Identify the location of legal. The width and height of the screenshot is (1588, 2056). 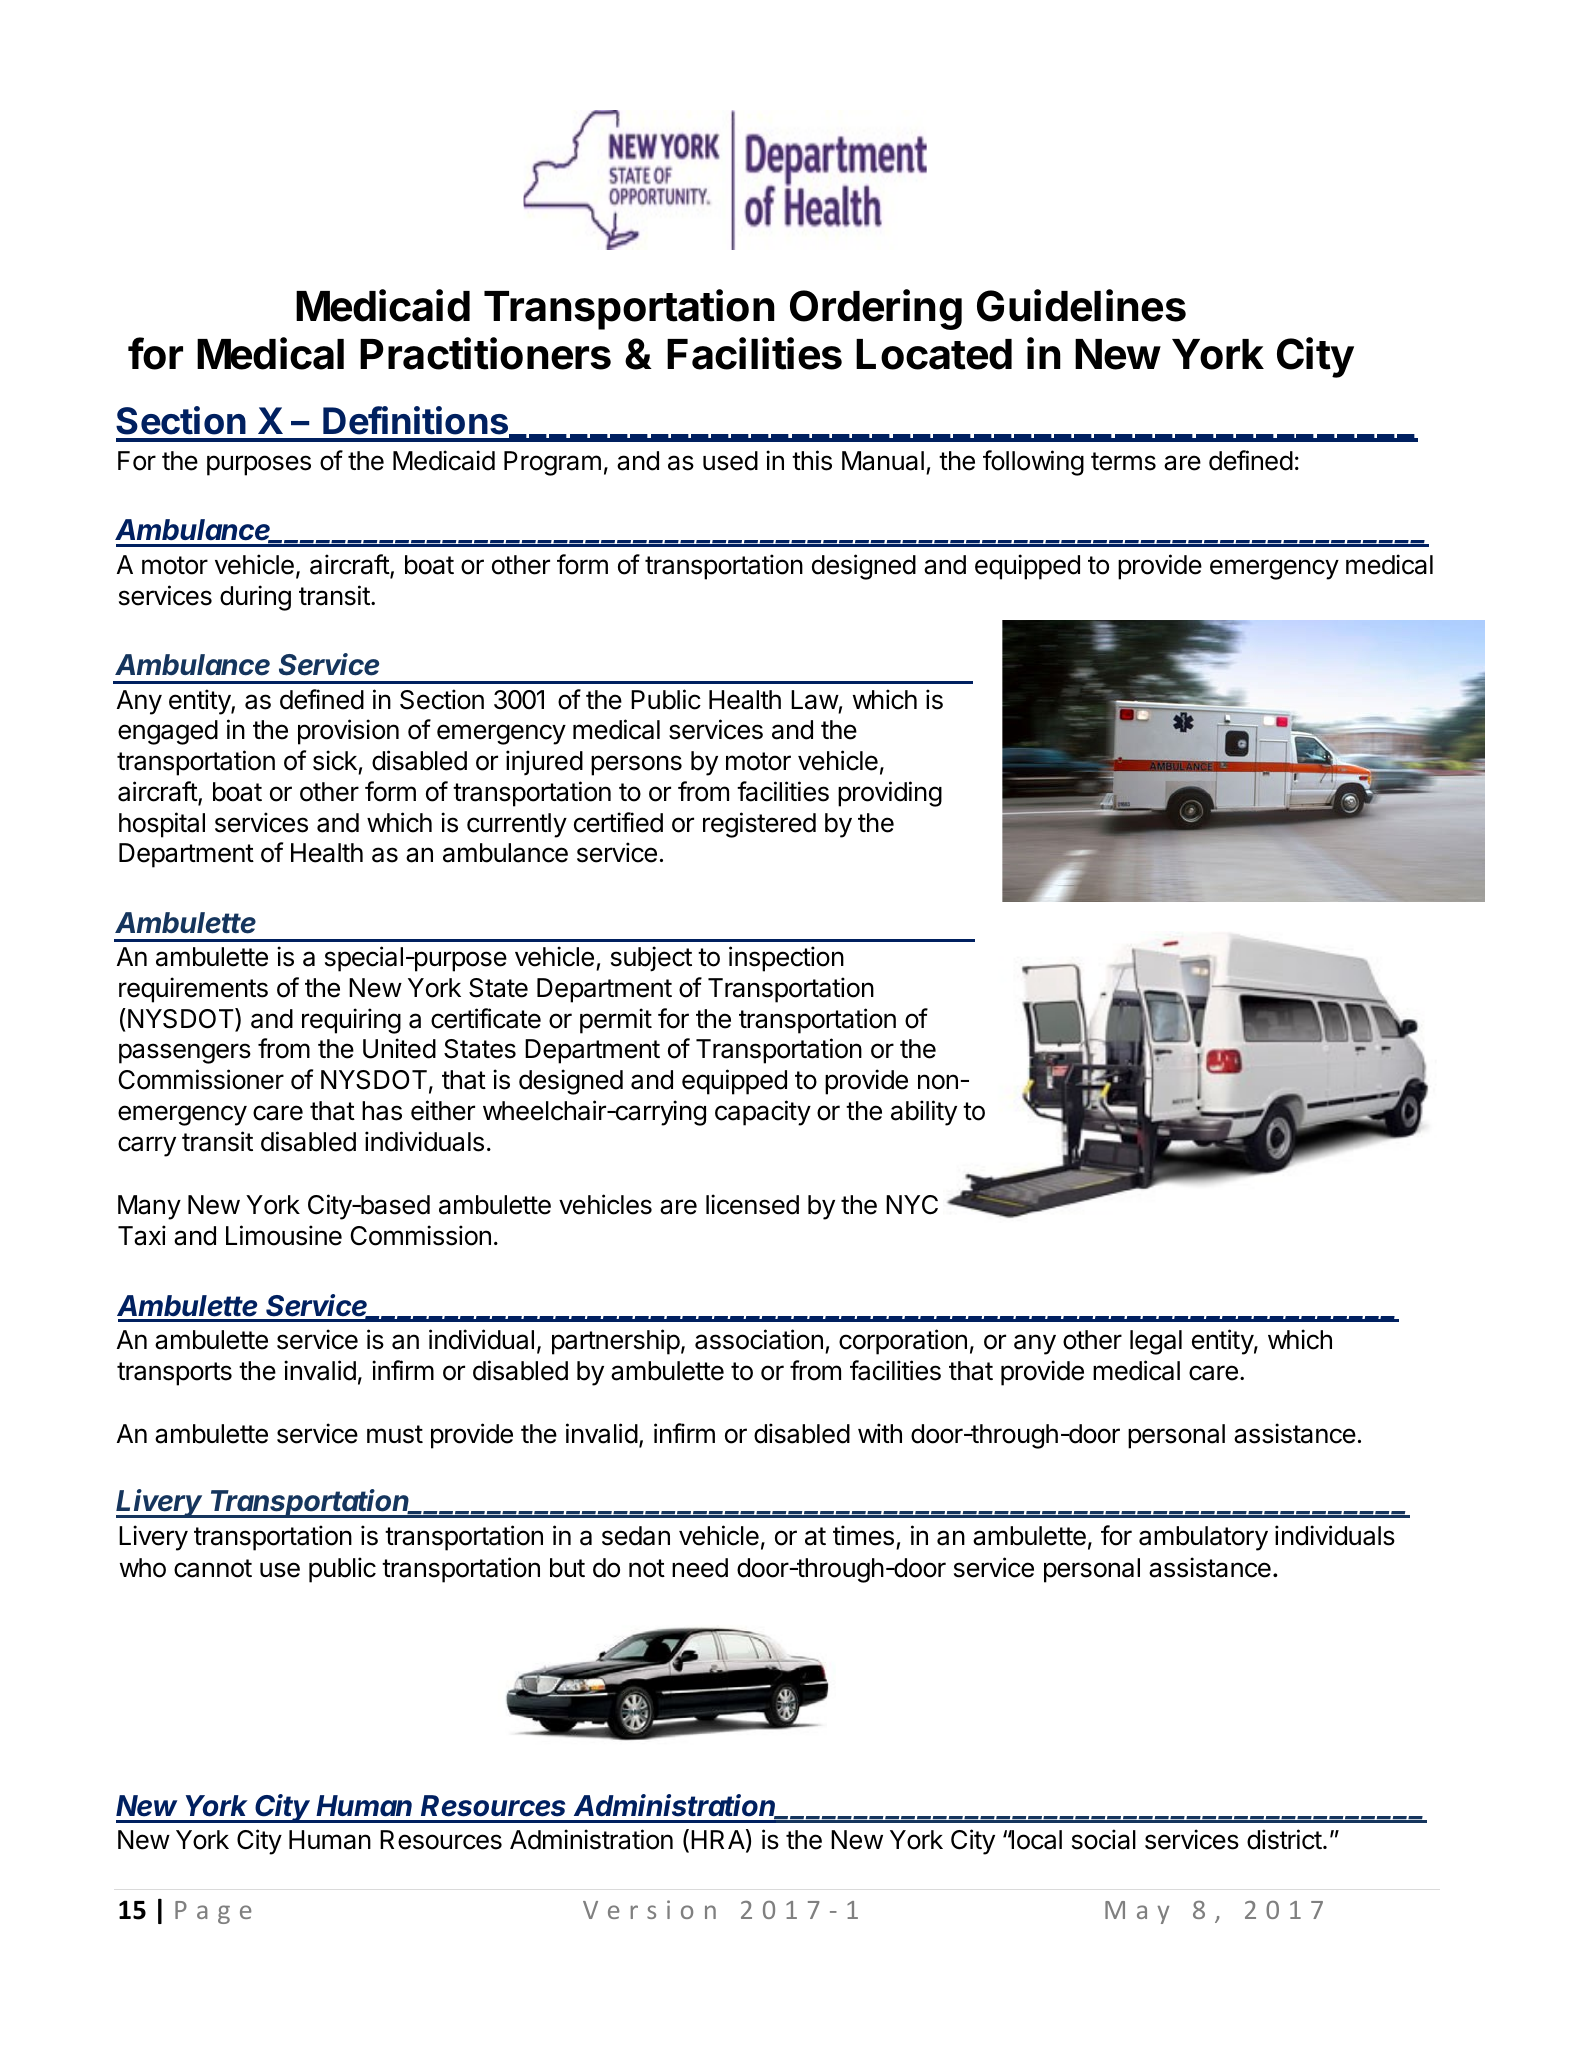
(1156, 1342).
